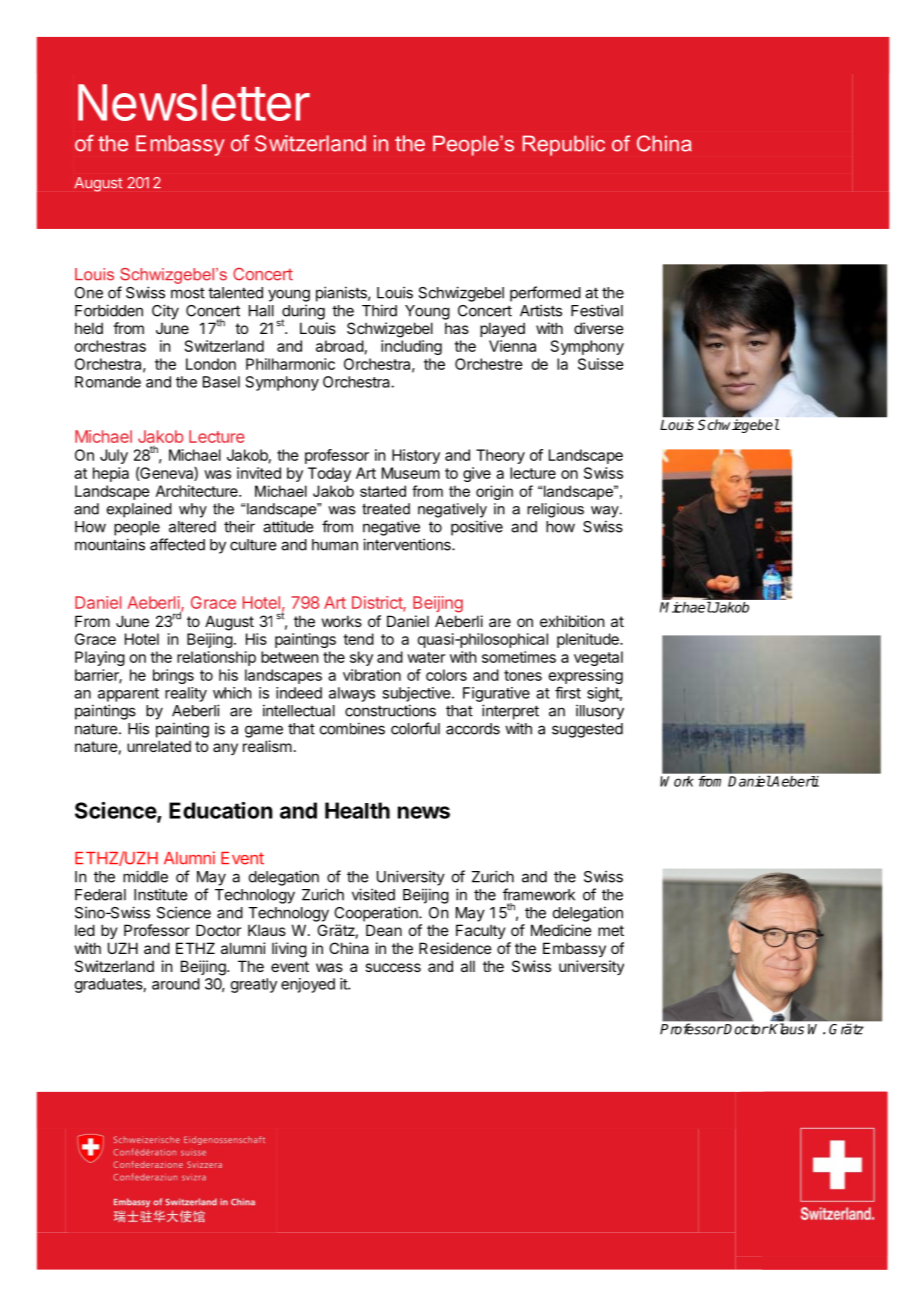 The width and height of the page is (924, 1308). I want to click on Republic, so click(564, 145).
